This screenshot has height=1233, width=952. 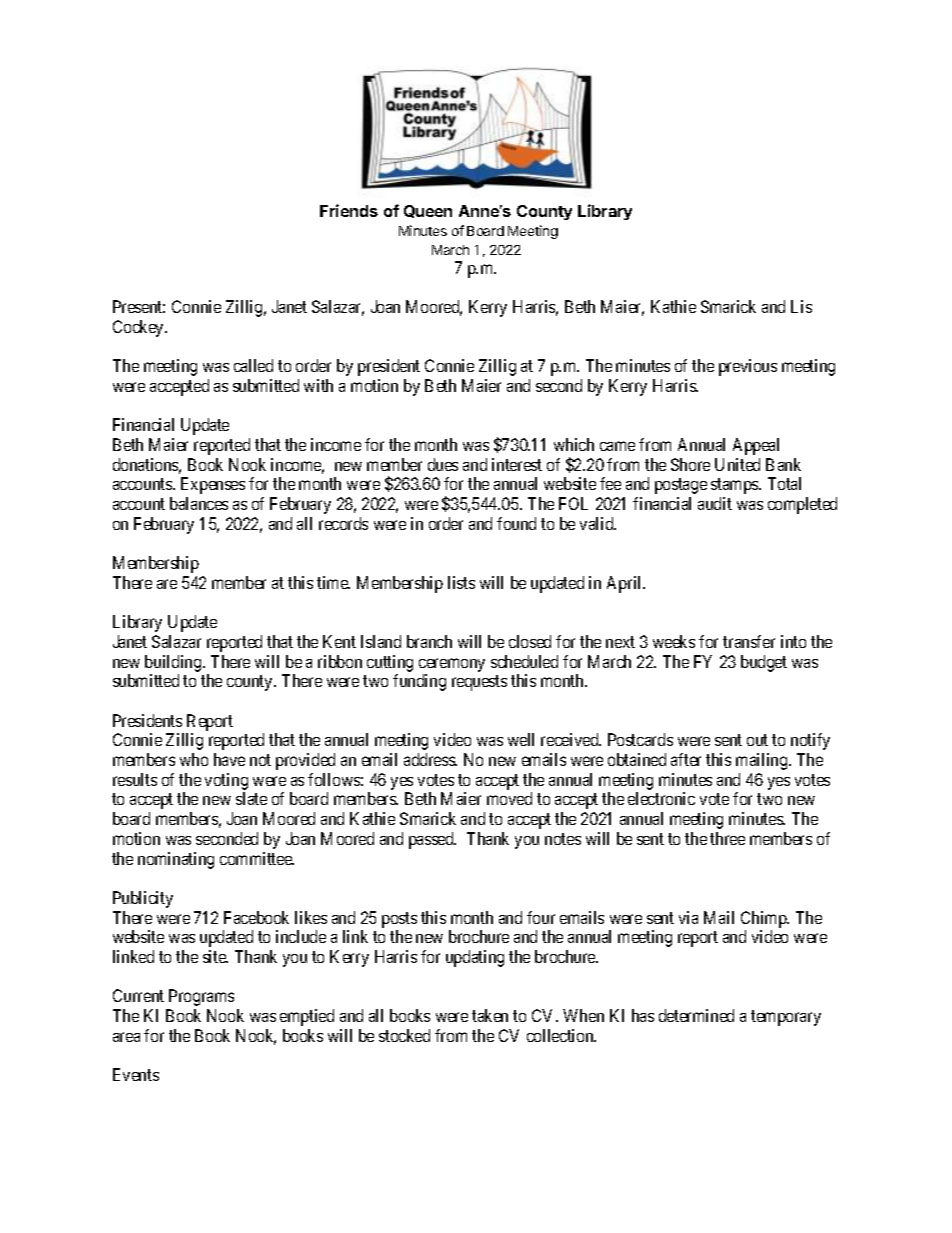 I want to click on taken, so click(x=490, y=1015).
